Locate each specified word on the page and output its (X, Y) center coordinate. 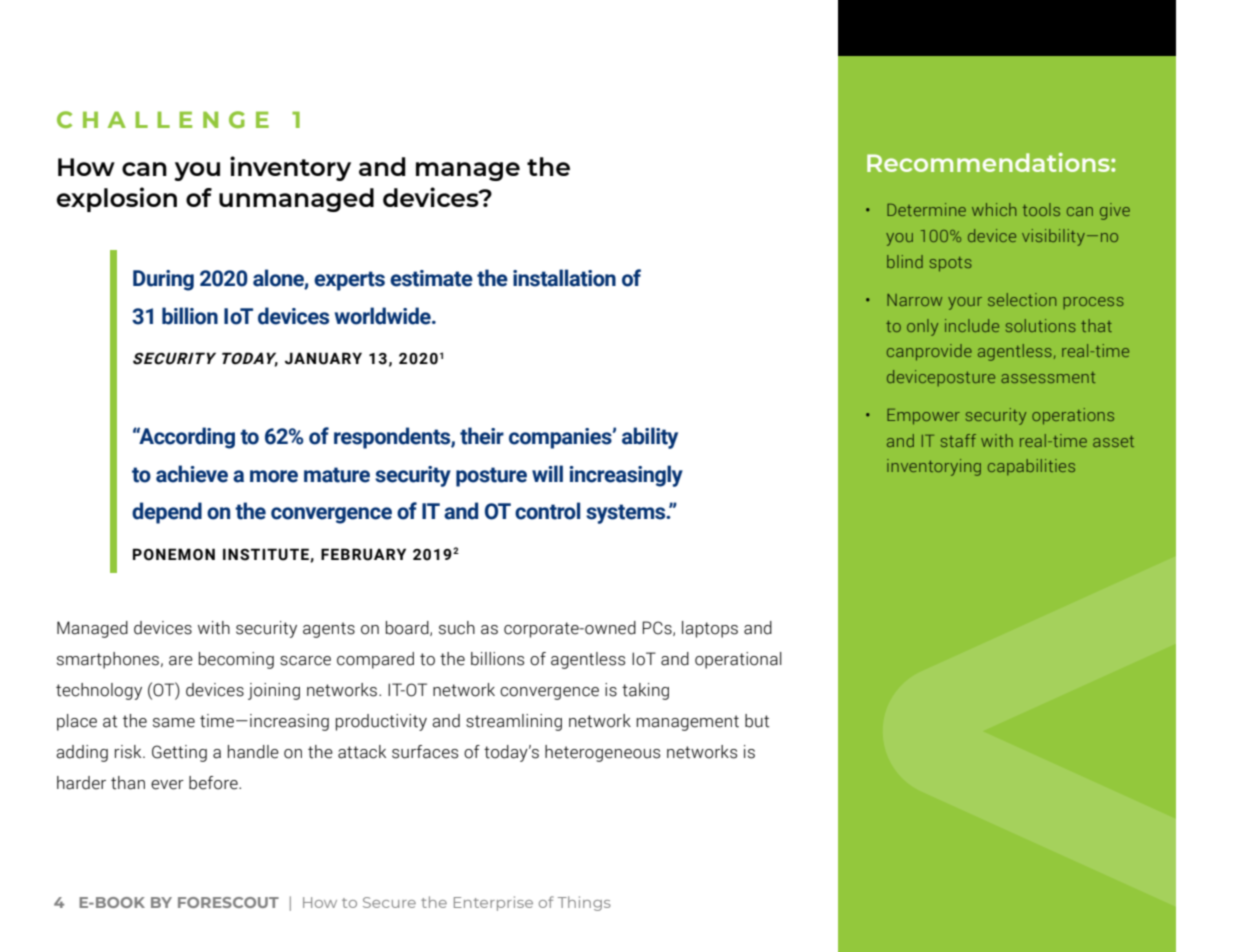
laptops (710, 629)
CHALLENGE (163, 119)
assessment (1048, 377)
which (994, 209)
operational (738, 660)
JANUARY (323, 358)
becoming (236, 660)
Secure (389, 902)
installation (564, 278)
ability (650, 438)
